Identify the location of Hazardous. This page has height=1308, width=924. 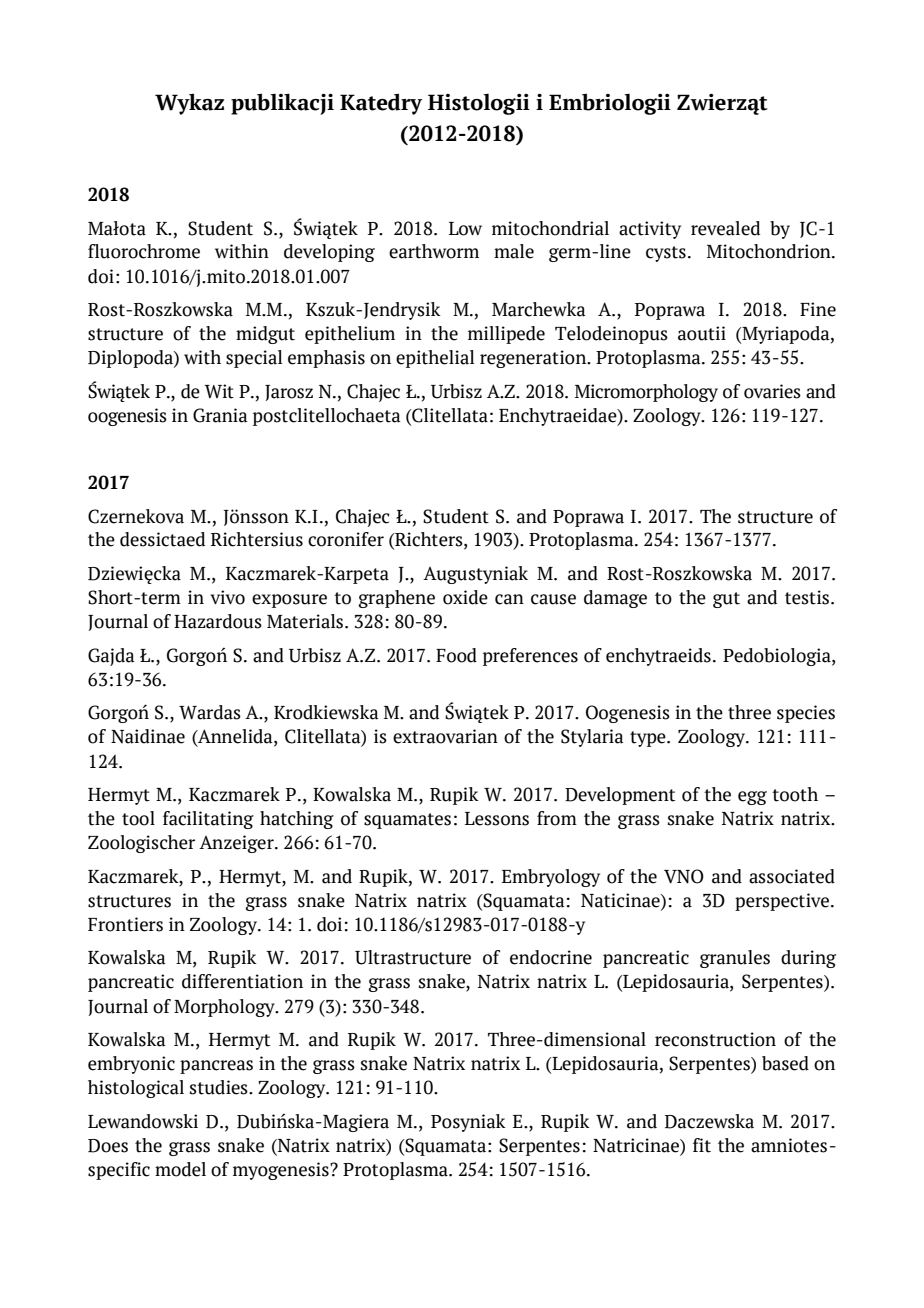
(218, 621).
